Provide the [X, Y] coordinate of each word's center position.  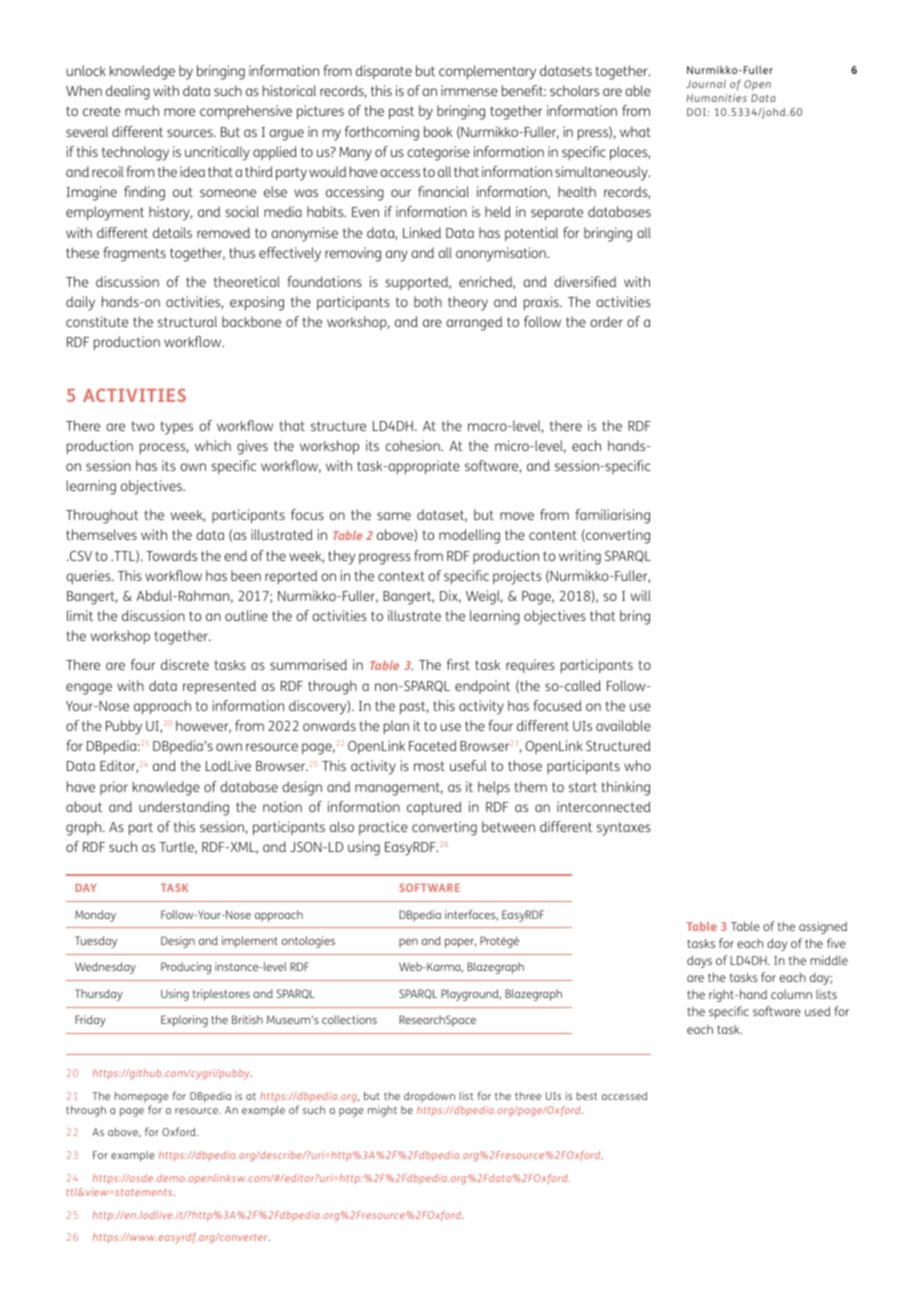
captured [434, 808]
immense [469, 90]
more [179, 112]
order [606, 321]
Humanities [716, 98]
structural [187, 321]
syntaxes [624, 829]
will [641, 595]
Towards [171, 555]
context [401, 576]
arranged [474, 323]
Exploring [184, 1021]
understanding [184, 808]
